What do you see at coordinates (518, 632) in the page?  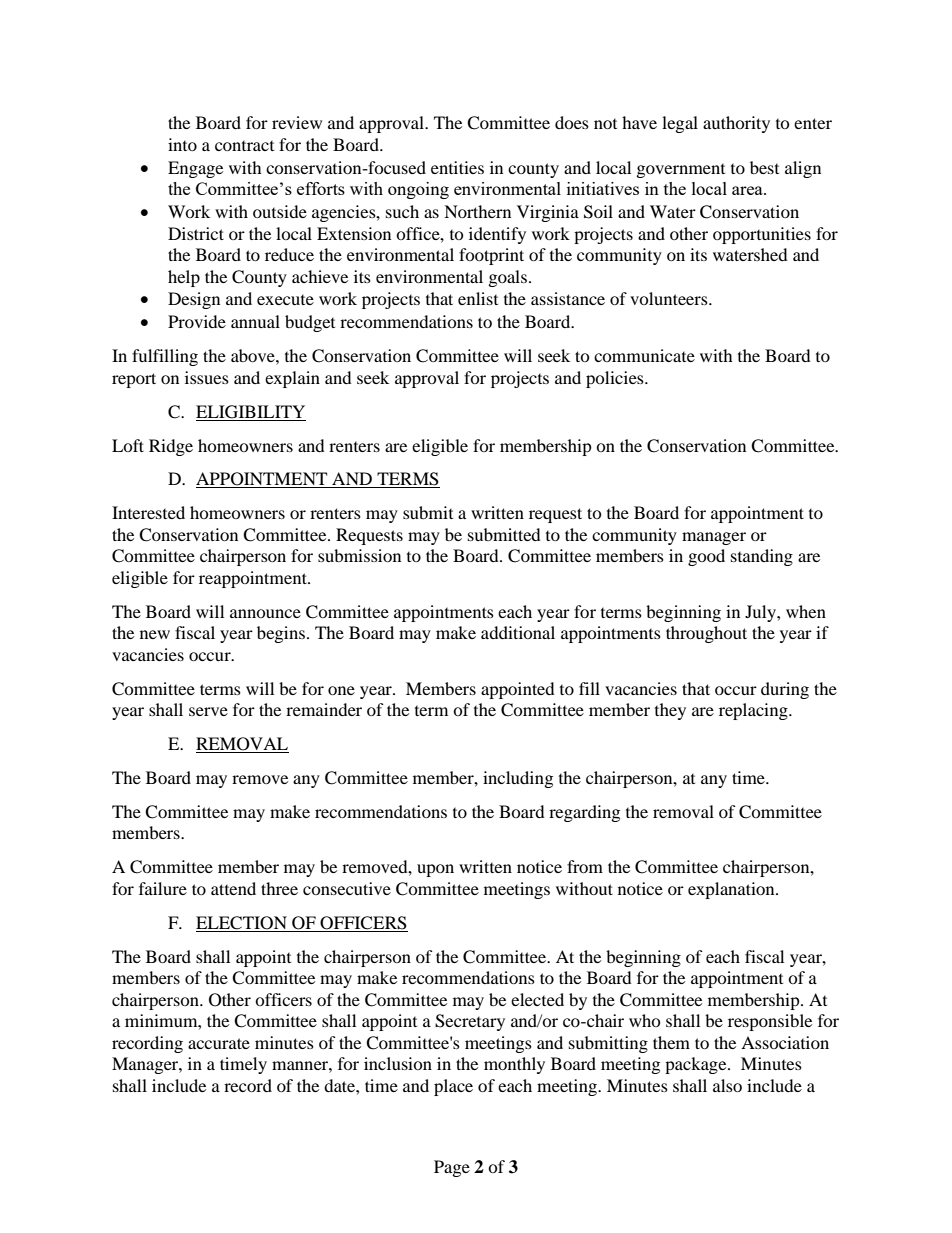 I see `additional` at bounding box center [518, 632].
